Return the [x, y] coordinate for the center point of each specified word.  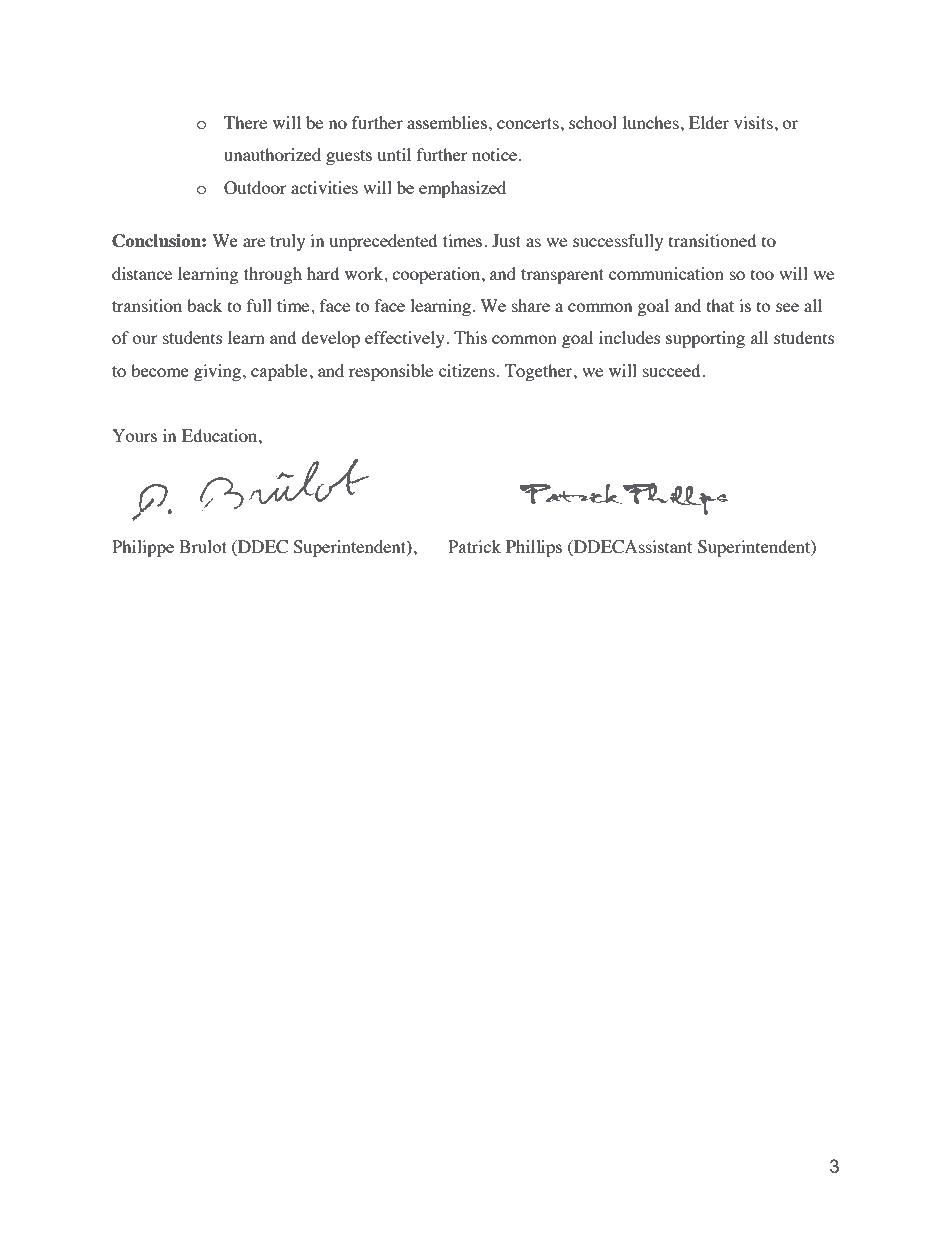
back [204, 305]
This [470, 337]
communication [666, 273]
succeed [673, 370]
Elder [709, 122]
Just [506, 241]
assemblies [447, 122]
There [245, 122]
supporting [705, 339]
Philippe [143, 548]
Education [221, 435]
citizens [467, 370]
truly [287, 242]
